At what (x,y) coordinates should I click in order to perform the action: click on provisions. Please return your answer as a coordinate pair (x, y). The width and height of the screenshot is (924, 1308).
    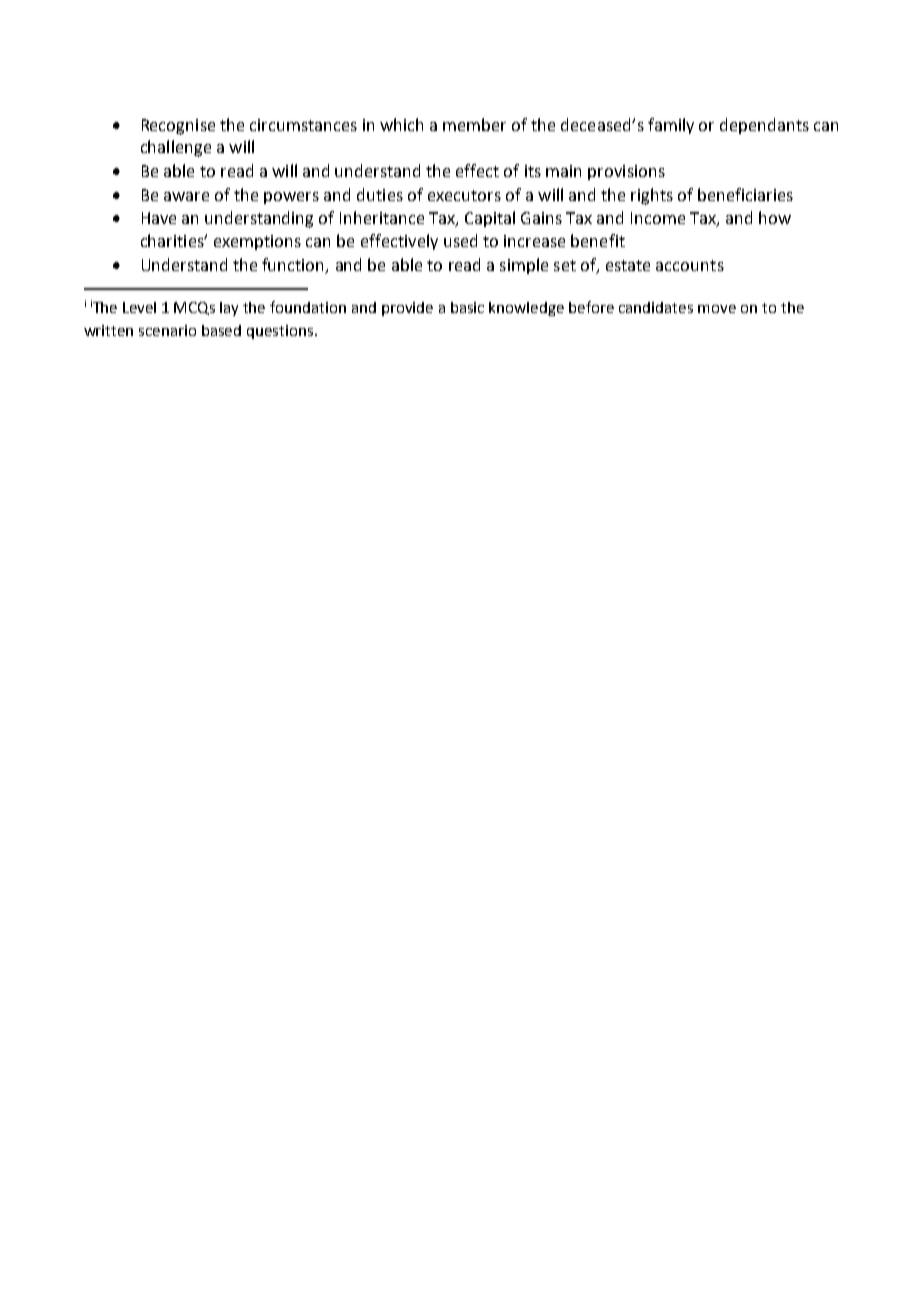
    Looking at the image, I should click on (626, 172).
